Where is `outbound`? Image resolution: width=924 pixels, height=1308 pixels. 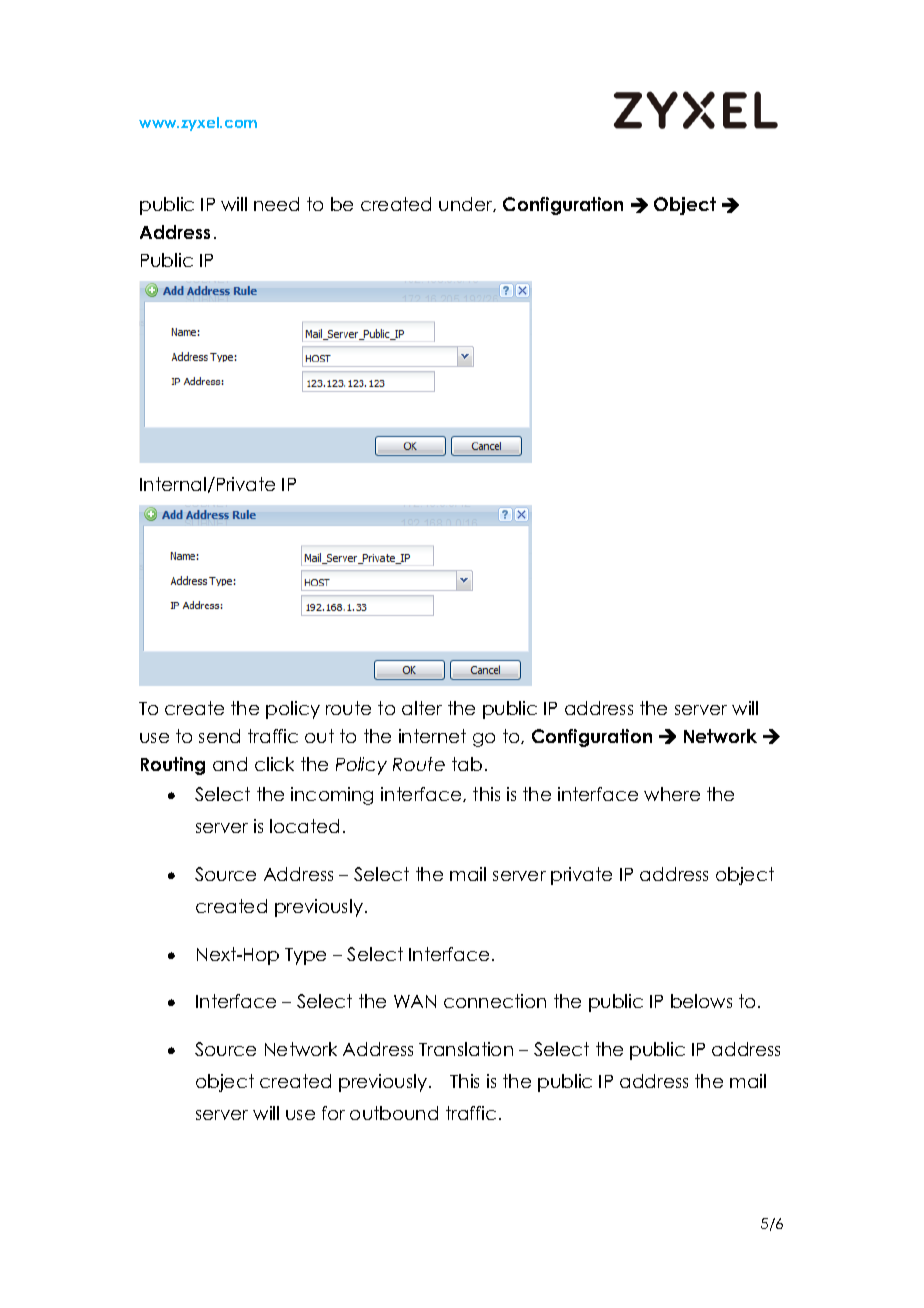
outbound is located at coordinates (394, 1113).
